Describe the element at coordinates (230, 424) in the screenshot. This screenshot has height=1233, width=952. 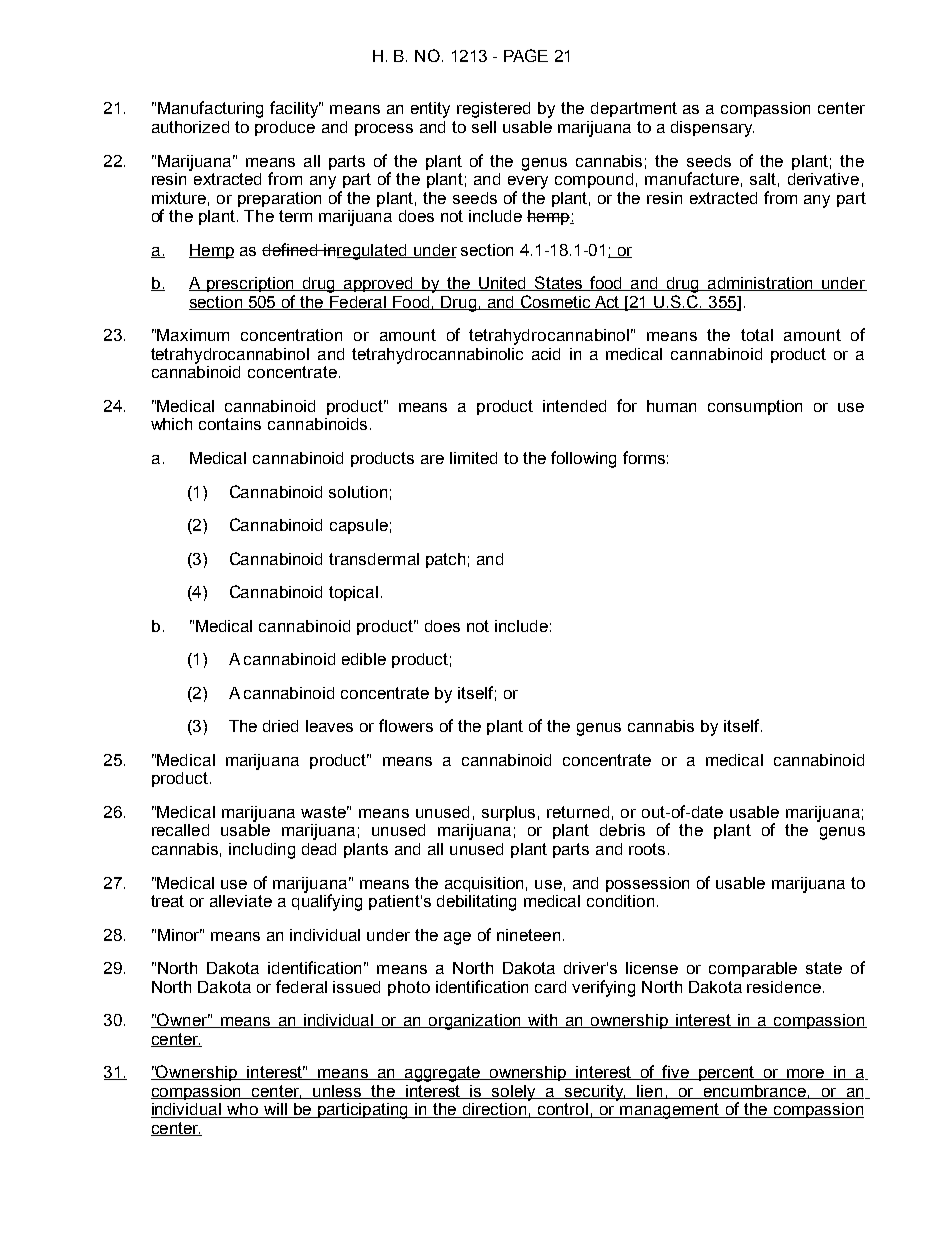
I see `contains` at that location.
